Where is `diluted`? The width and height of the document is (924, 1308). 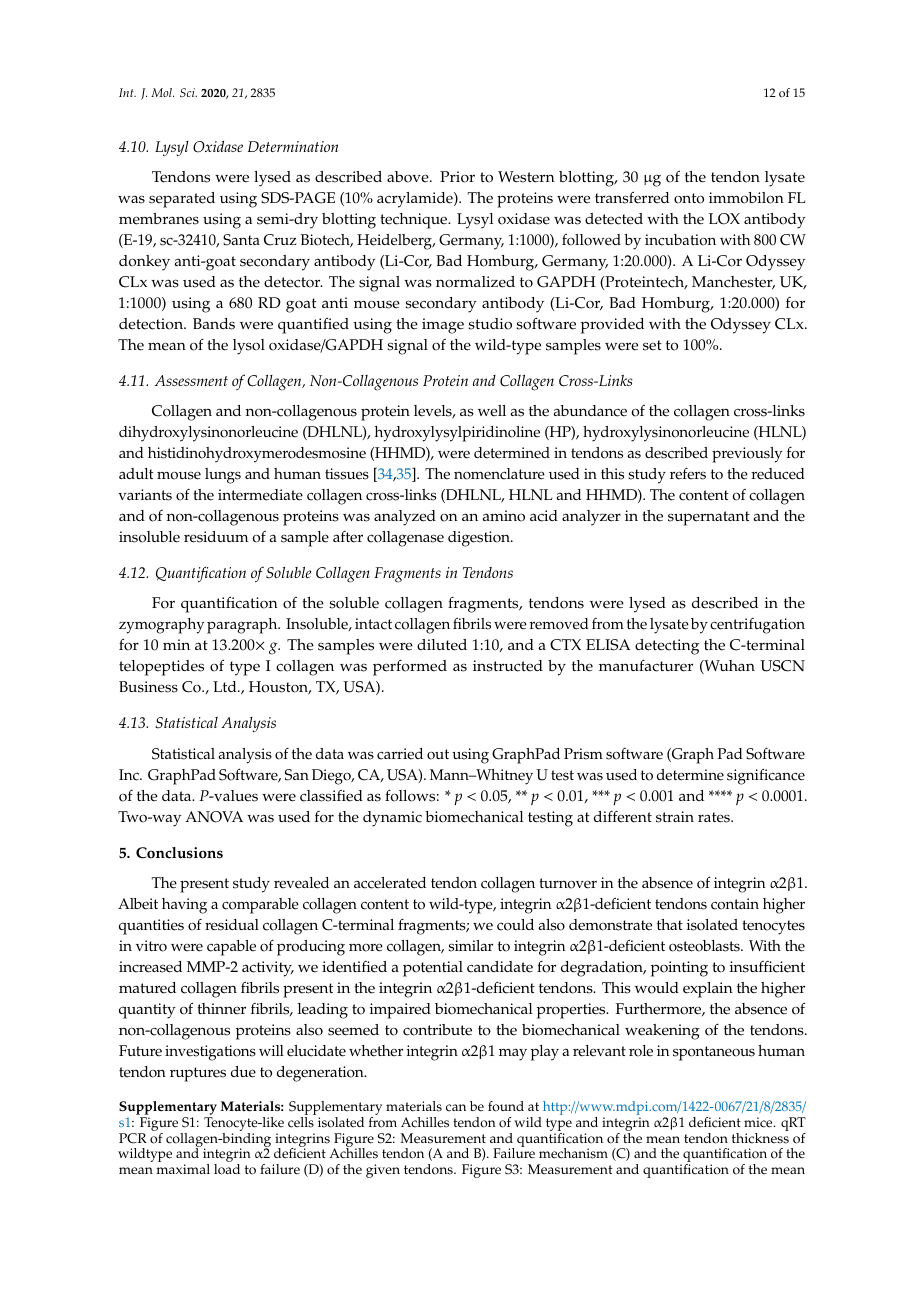 diluted is located at coordinates (442, 645).
